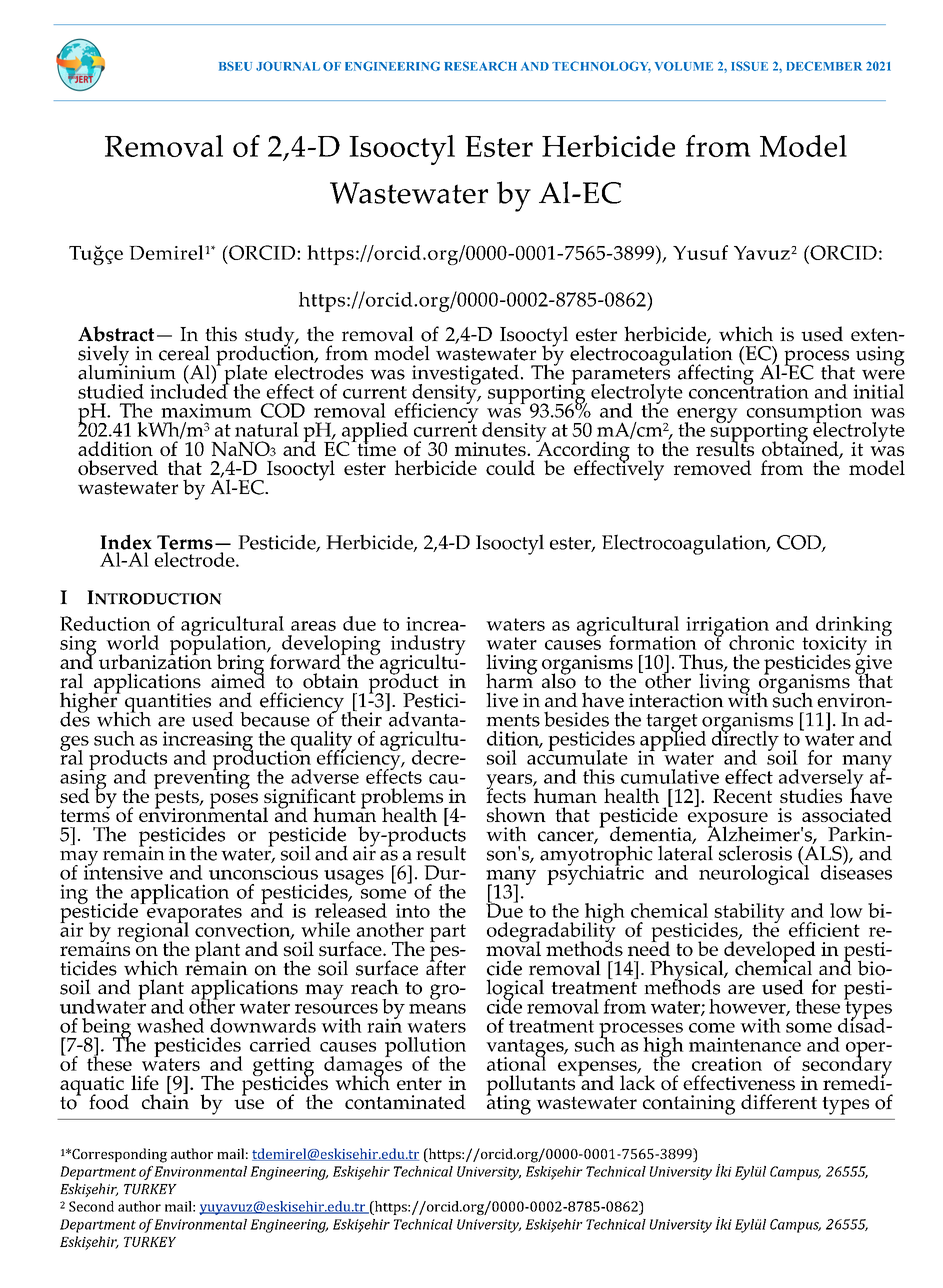  Describe the element at coordinates (177, 799) in the document. I see `pests` at that location.
